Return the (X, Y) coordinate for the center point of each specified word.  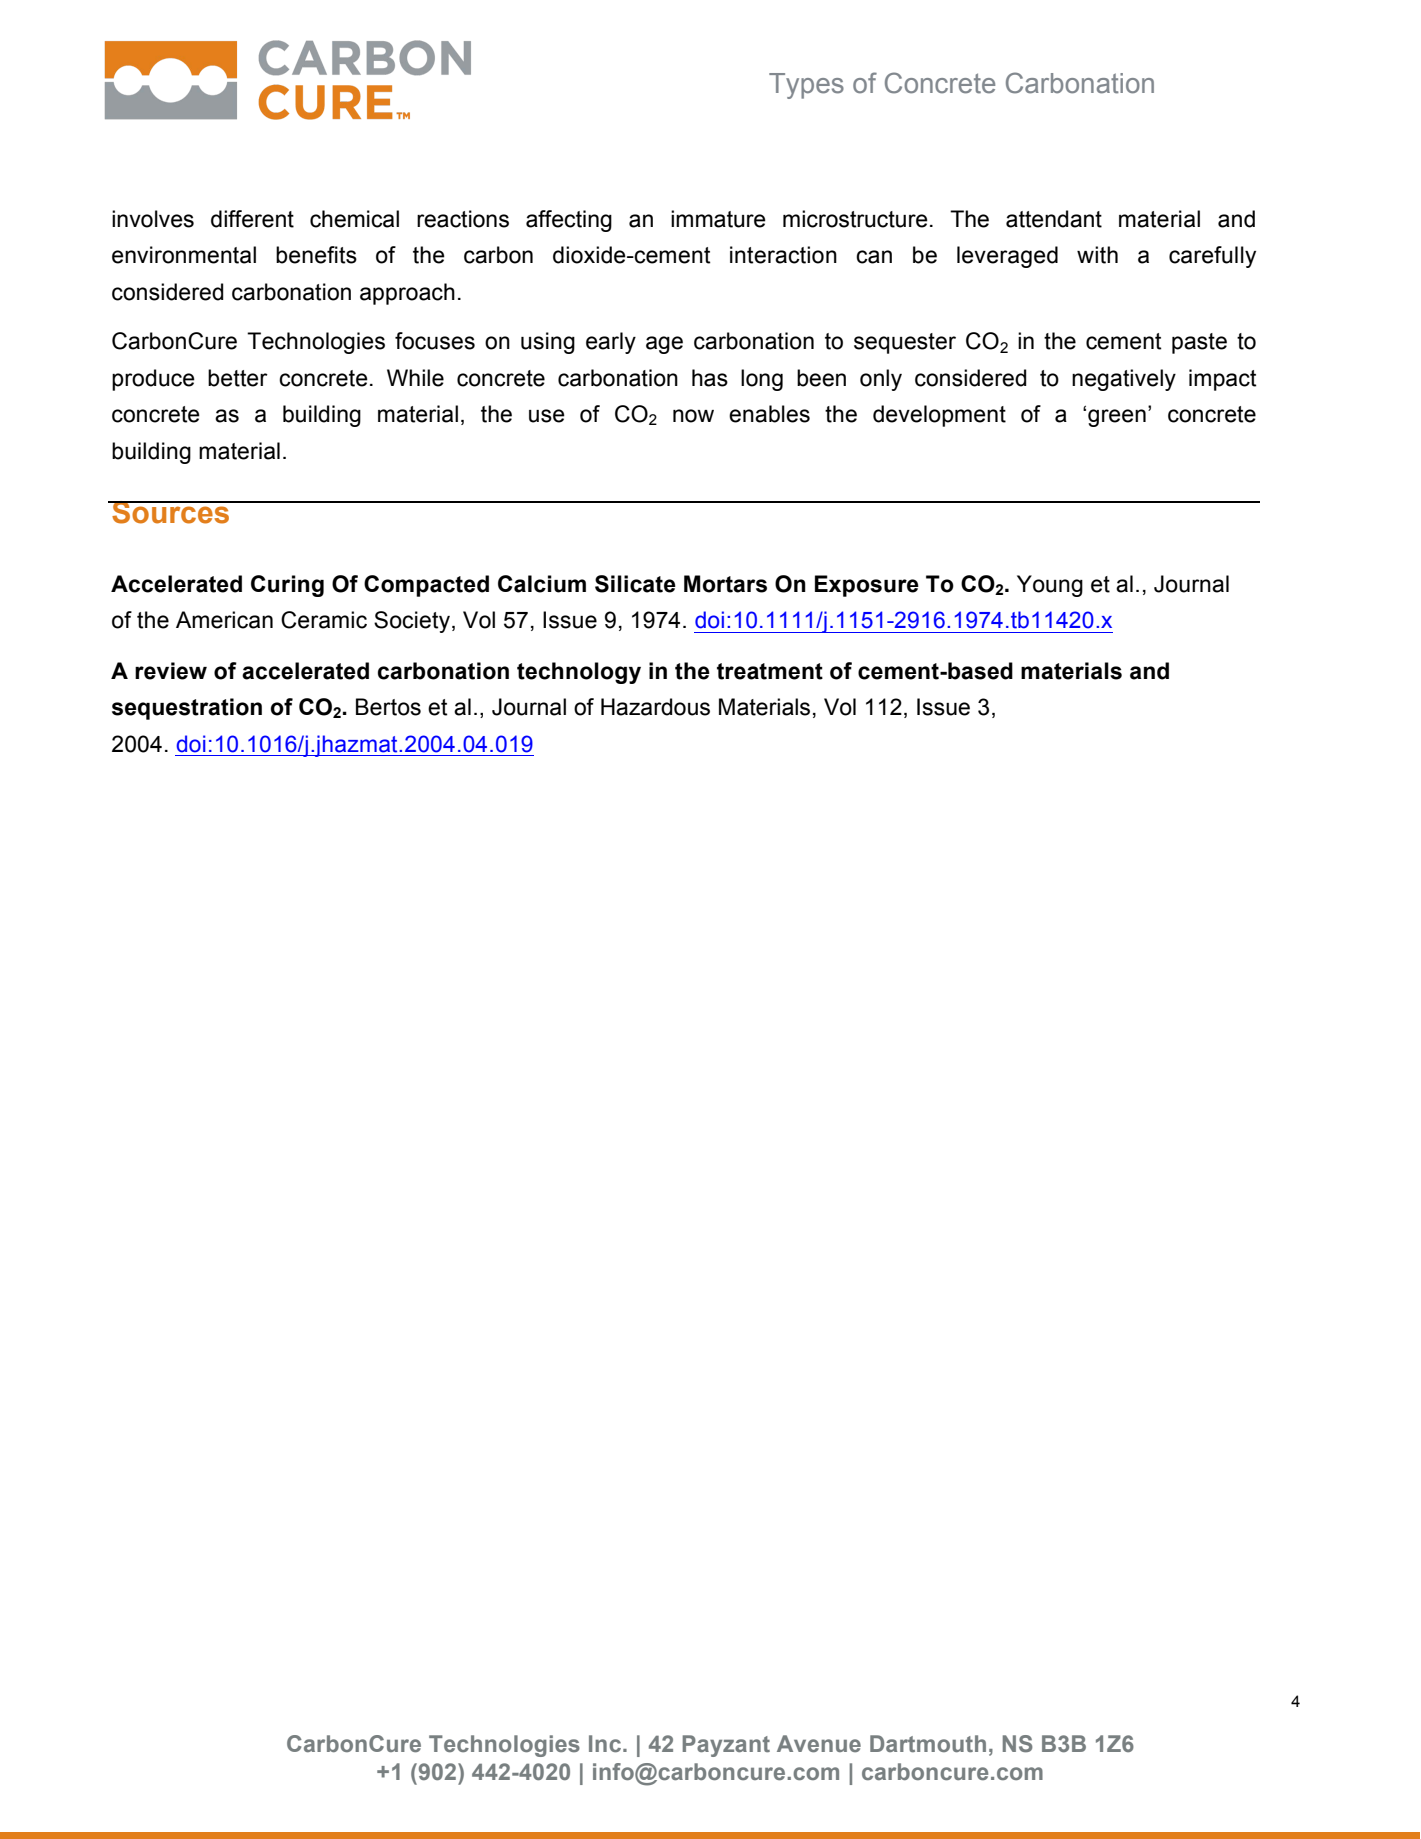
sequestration (187, 709)
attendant (1054, 219)
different (252, 219)
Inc (605, 1743)
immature (718, 219)
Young (1050, 586)
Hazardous (655, 707)
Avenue (819, 1744)
